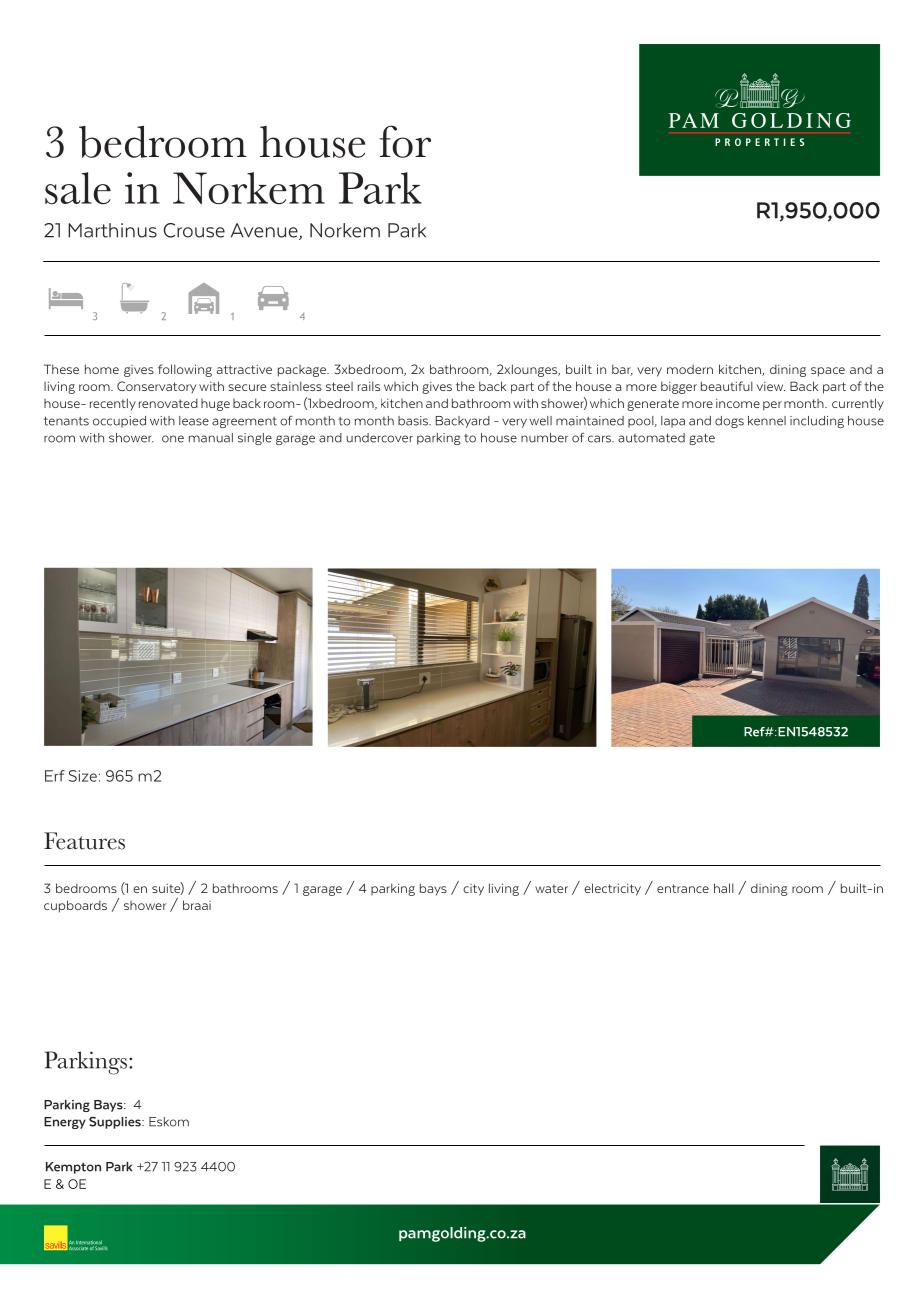 This screenshot has width=924, height=1308. What do you see at coordinates (116, 1122) in the screenshot?
I see `Supplies` at bounding box center [116, 1122].
